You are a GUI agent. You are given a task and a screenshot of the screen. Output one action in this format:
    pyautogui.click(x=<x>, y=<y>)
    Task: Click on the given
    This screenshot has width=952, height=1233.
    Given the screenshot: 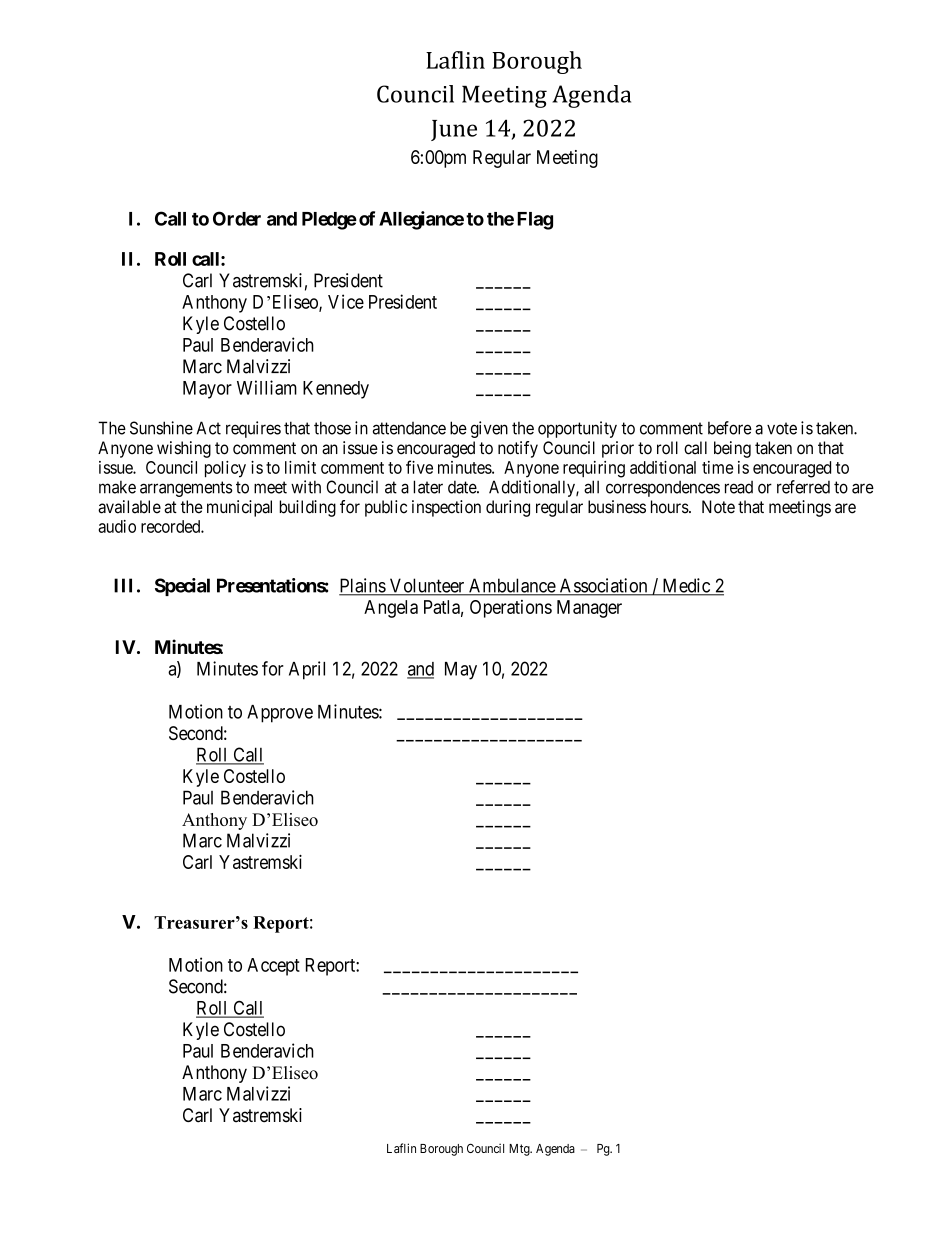 What is the action you would take?
    pyautogui.click(x=489, y=429)
